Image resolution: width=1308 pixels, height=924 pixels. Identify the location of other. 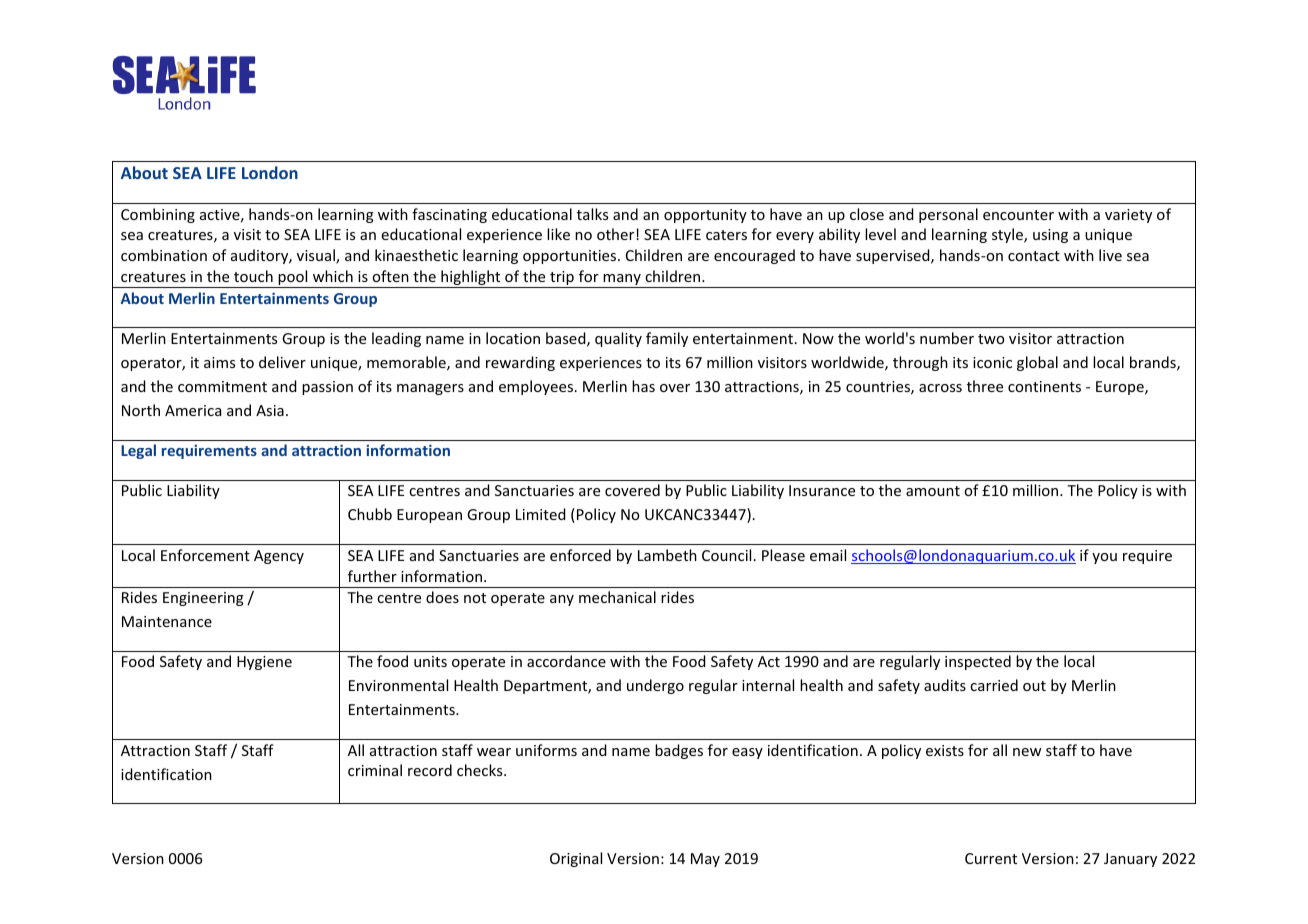
(617, 234).
